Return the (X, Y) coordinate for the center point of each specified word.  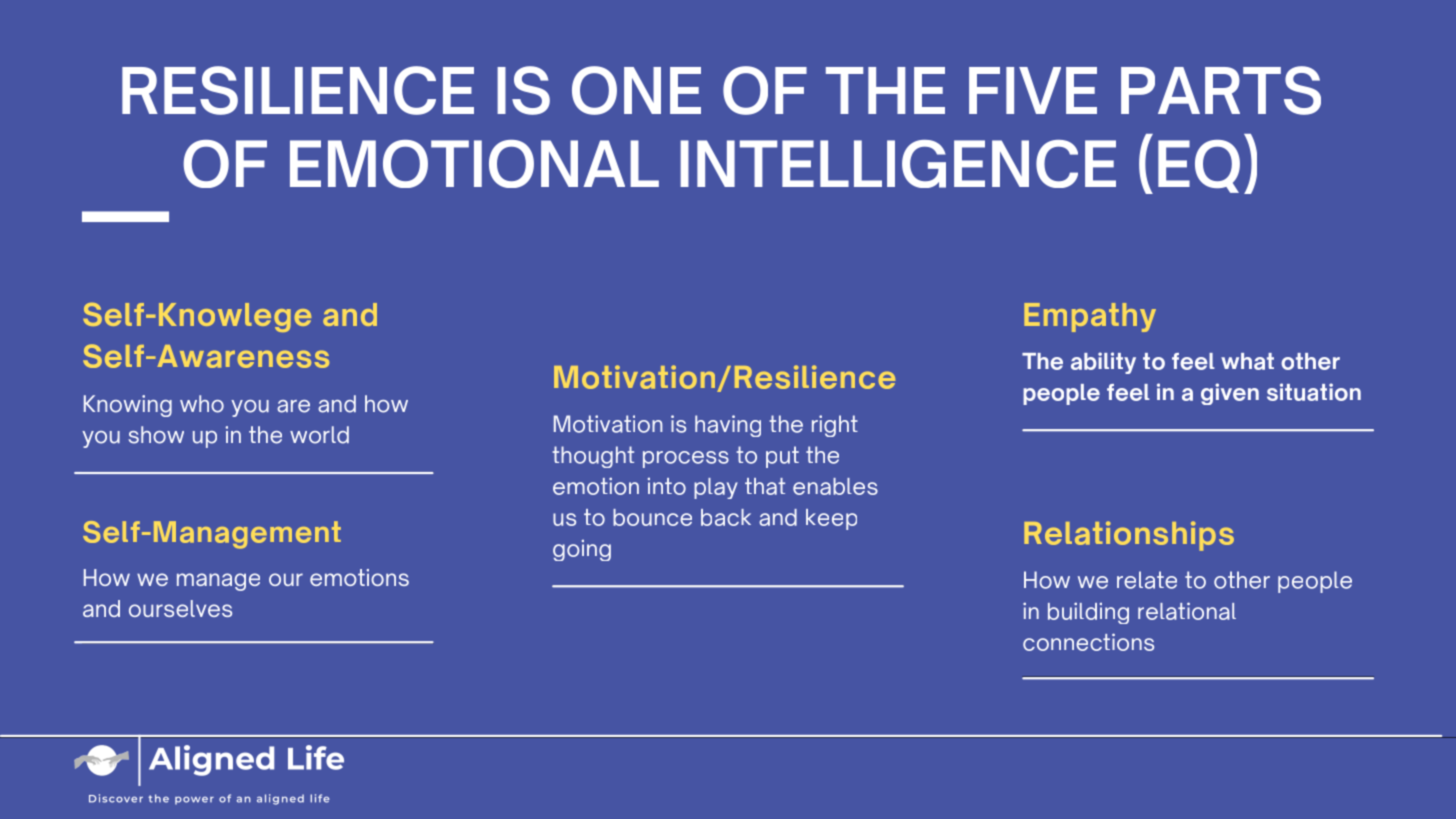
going (582, 550)
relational (1187, 611)
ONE (636, 90)
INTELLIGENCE (898, 164)
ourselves (180, 608)
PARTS (1221, 90)
